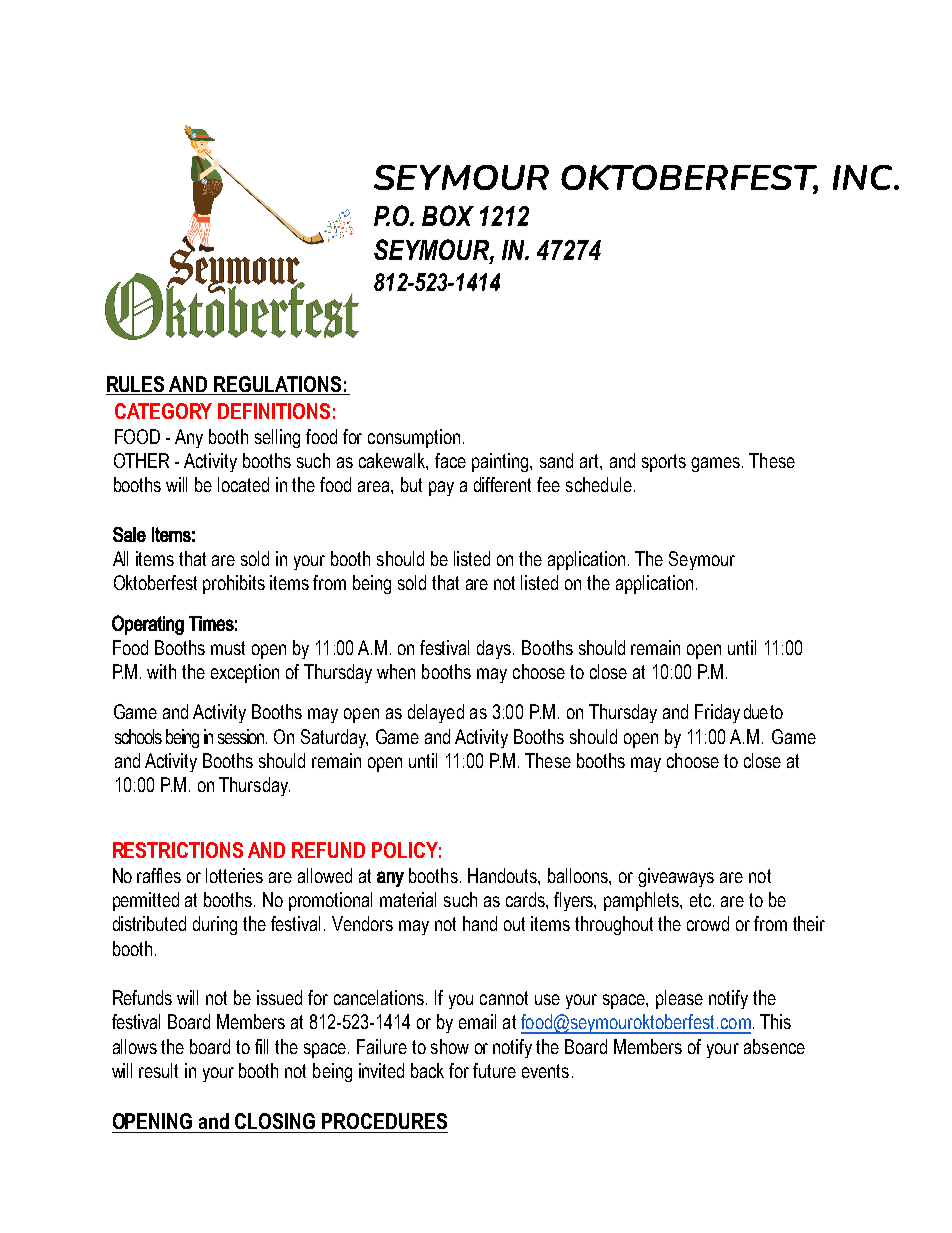 This screenshot has height=1233, width=952. Describe the element at coordinates (228, 648) in the screenshot. I see `must` at that location.
